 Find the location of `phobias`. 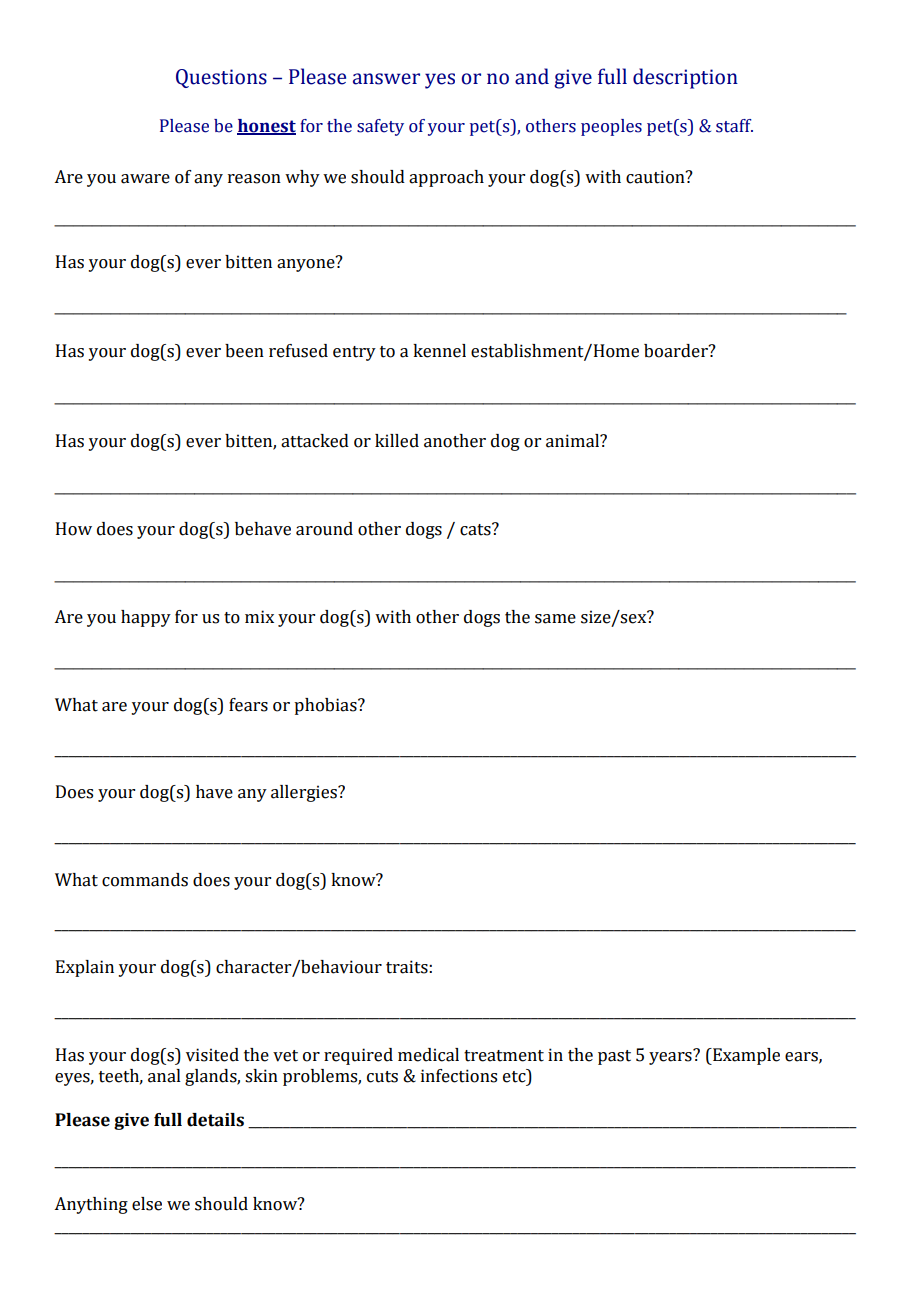

phobias is located at coordinates (326, 706).
